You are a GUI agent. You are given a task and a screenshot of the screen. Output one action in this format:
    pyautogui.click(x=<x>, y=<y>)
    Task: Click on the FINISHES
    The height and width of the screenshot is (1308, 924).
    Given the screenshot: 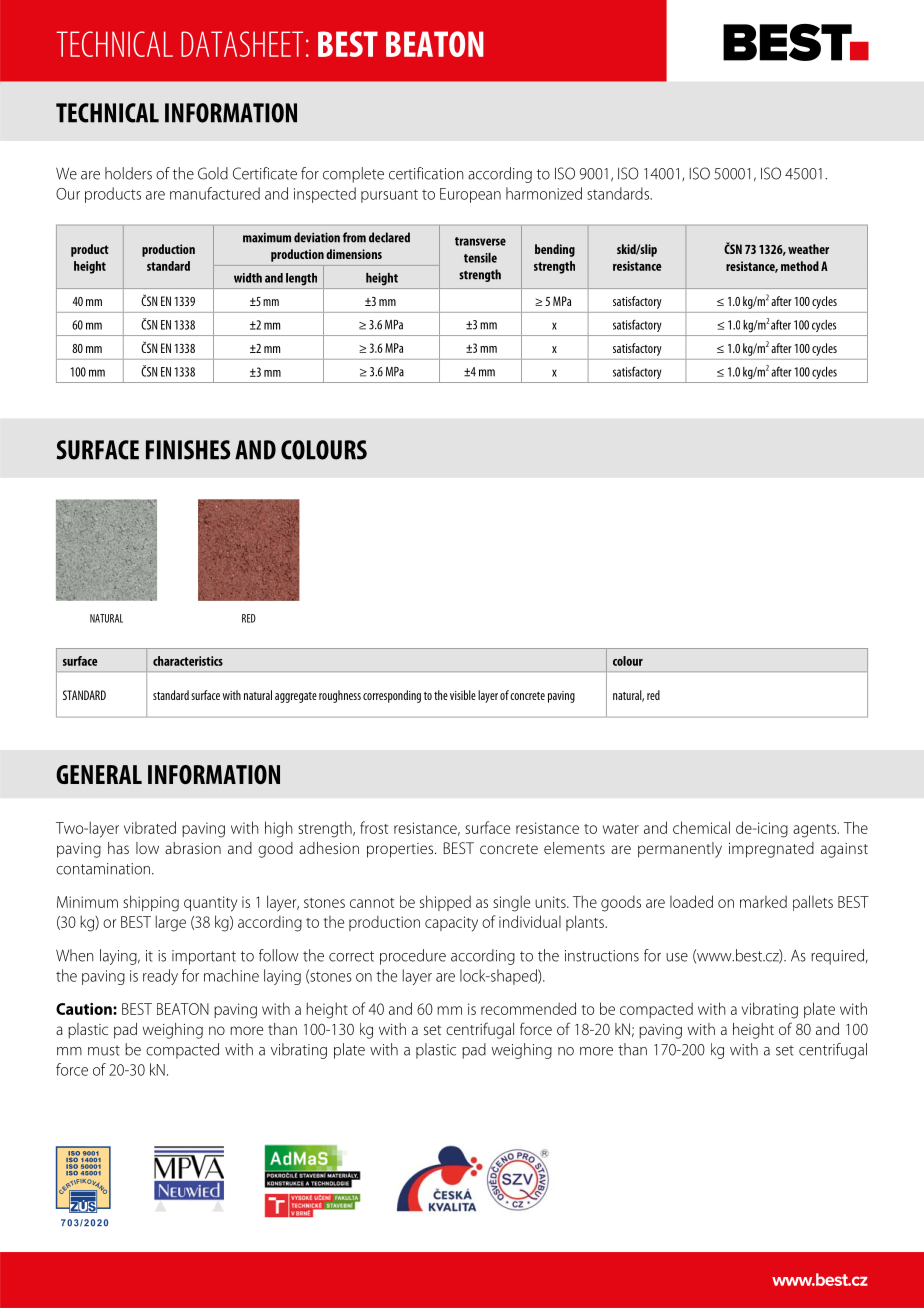 What is the action you would take?
    pyautogui.click(x=188, y=450)
